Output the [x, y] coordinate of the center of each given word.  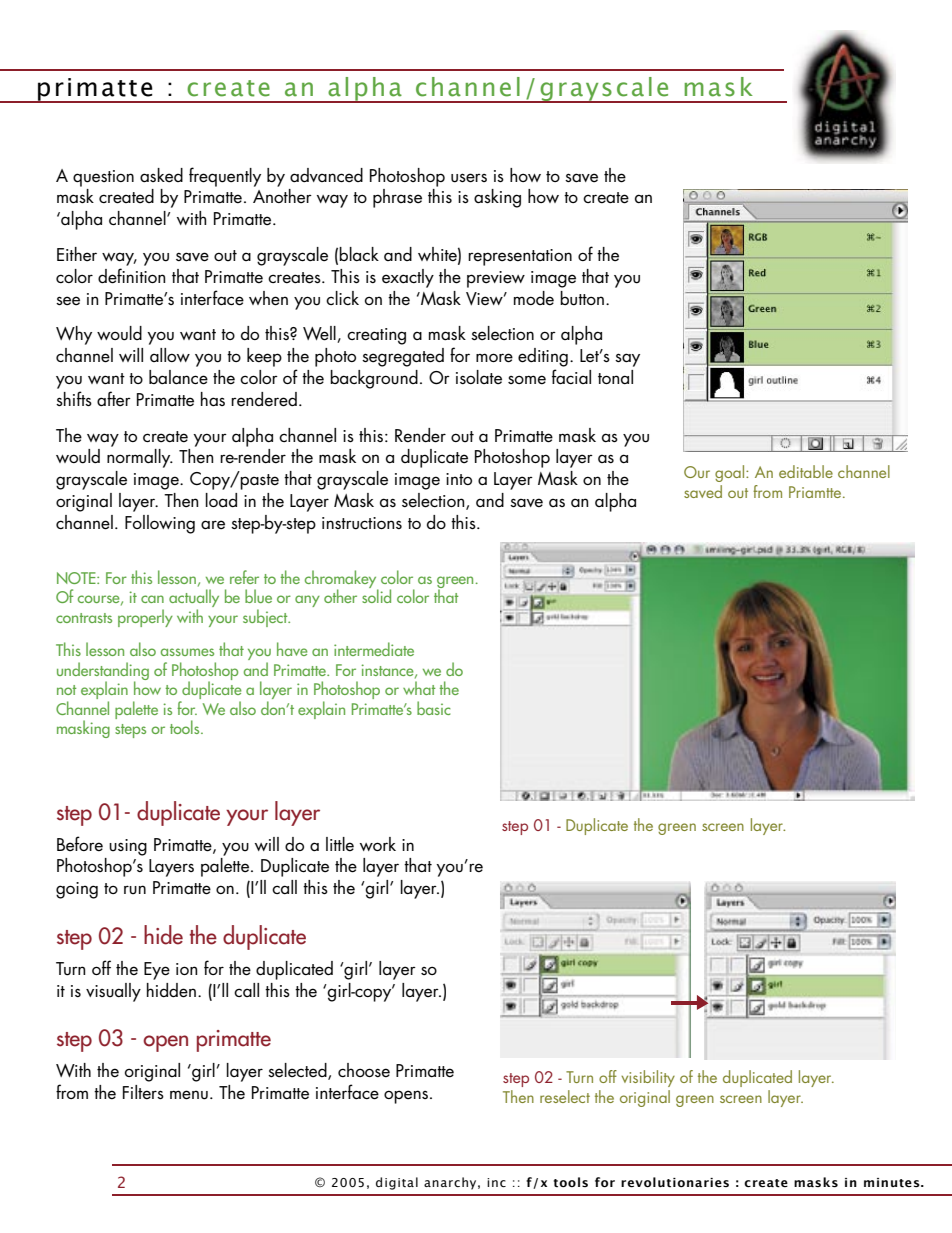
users [469, 178]
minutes [893, 1183]
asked [161, 175]
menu [189, 1095]
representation [520, 257]
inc [496, 1182]
